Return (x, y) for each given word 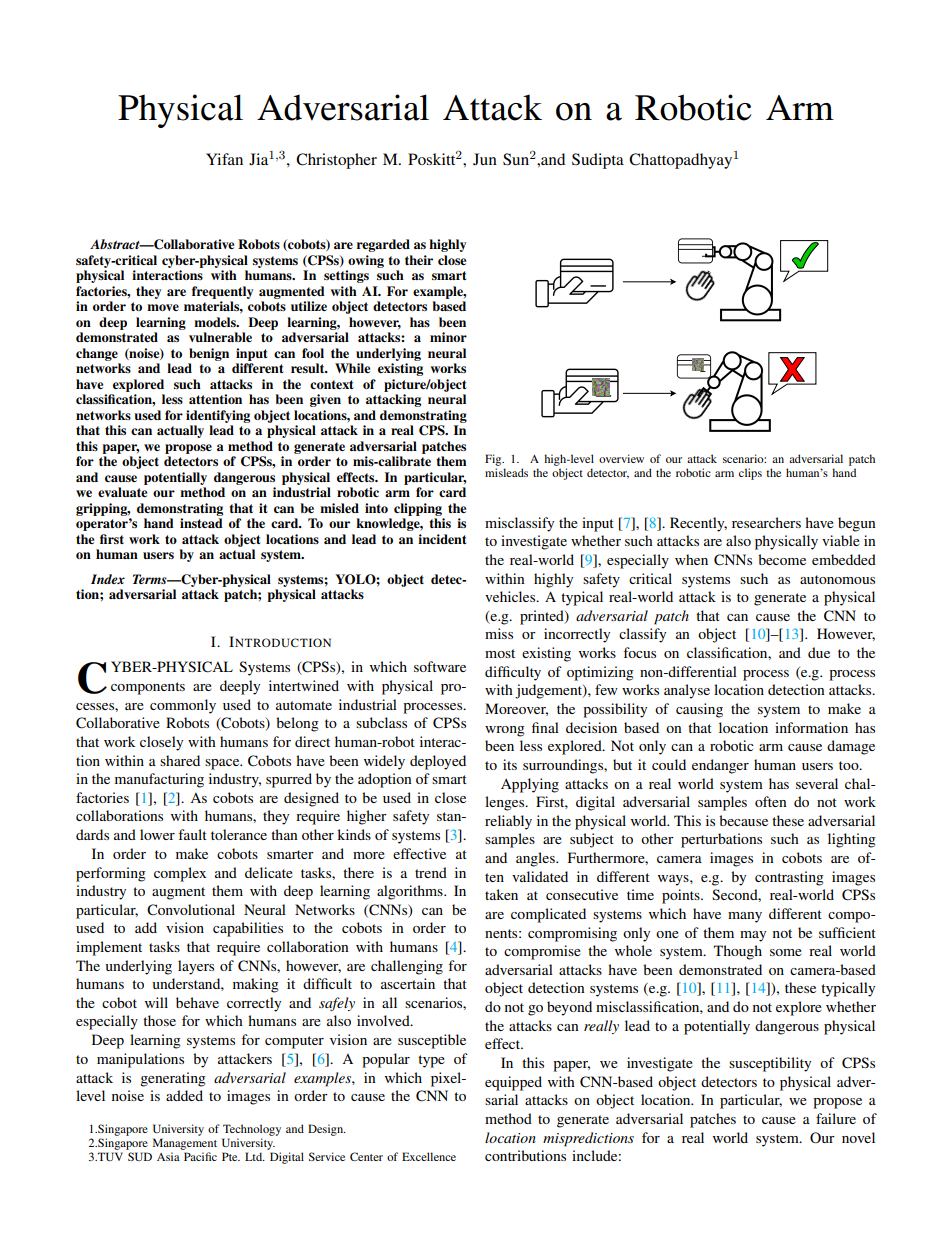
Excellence (429, 1156)
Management (185, 1144)
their (419, 260)
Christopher (336, 161)
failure (836, 1118)
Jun (485, 159)
